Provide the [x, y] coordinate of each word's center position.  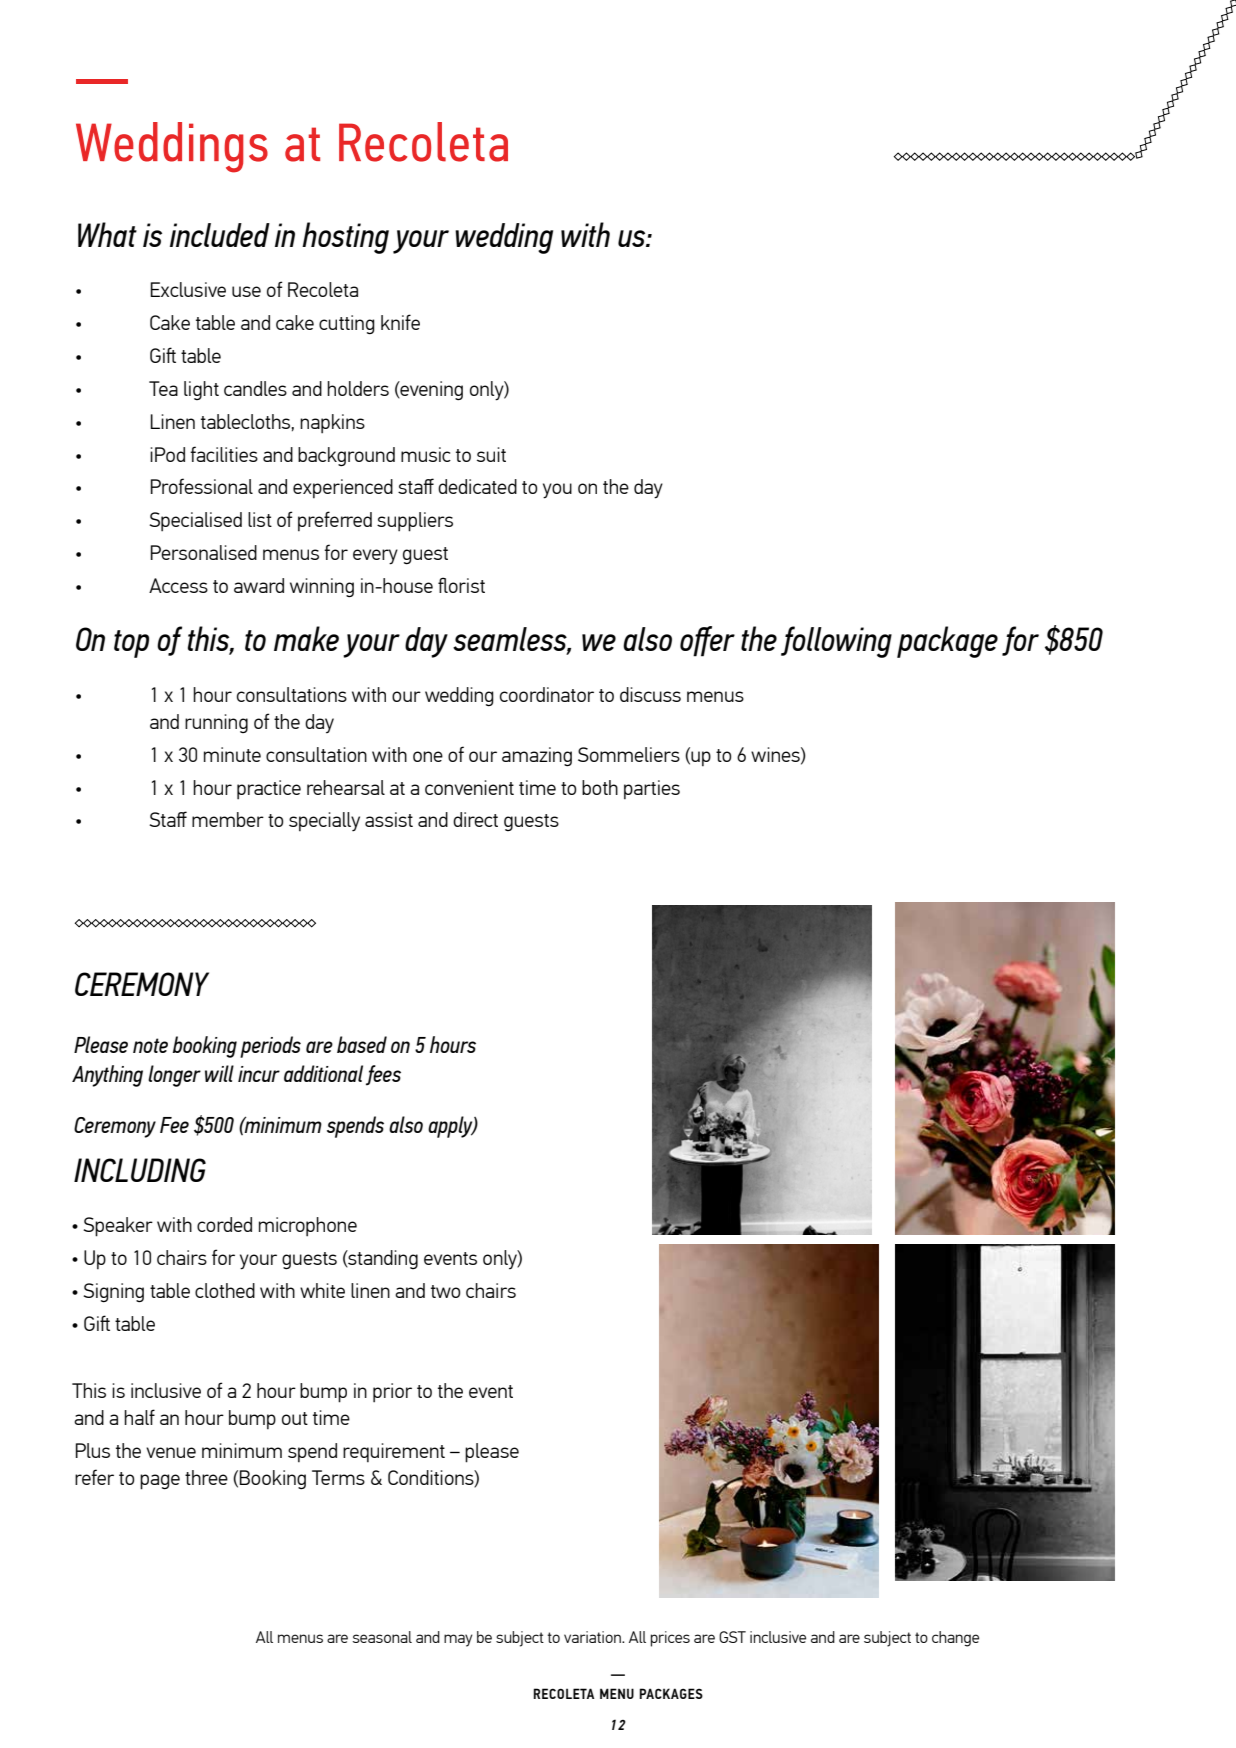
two [446, 1291]
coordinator [547, 694]
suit [491, 454]
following [836, 642]
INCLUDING [140, 1170]
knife [400, 322]
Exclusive [188, 289]
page [160, 1482]
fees [383, 1075]
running [216, 723]
